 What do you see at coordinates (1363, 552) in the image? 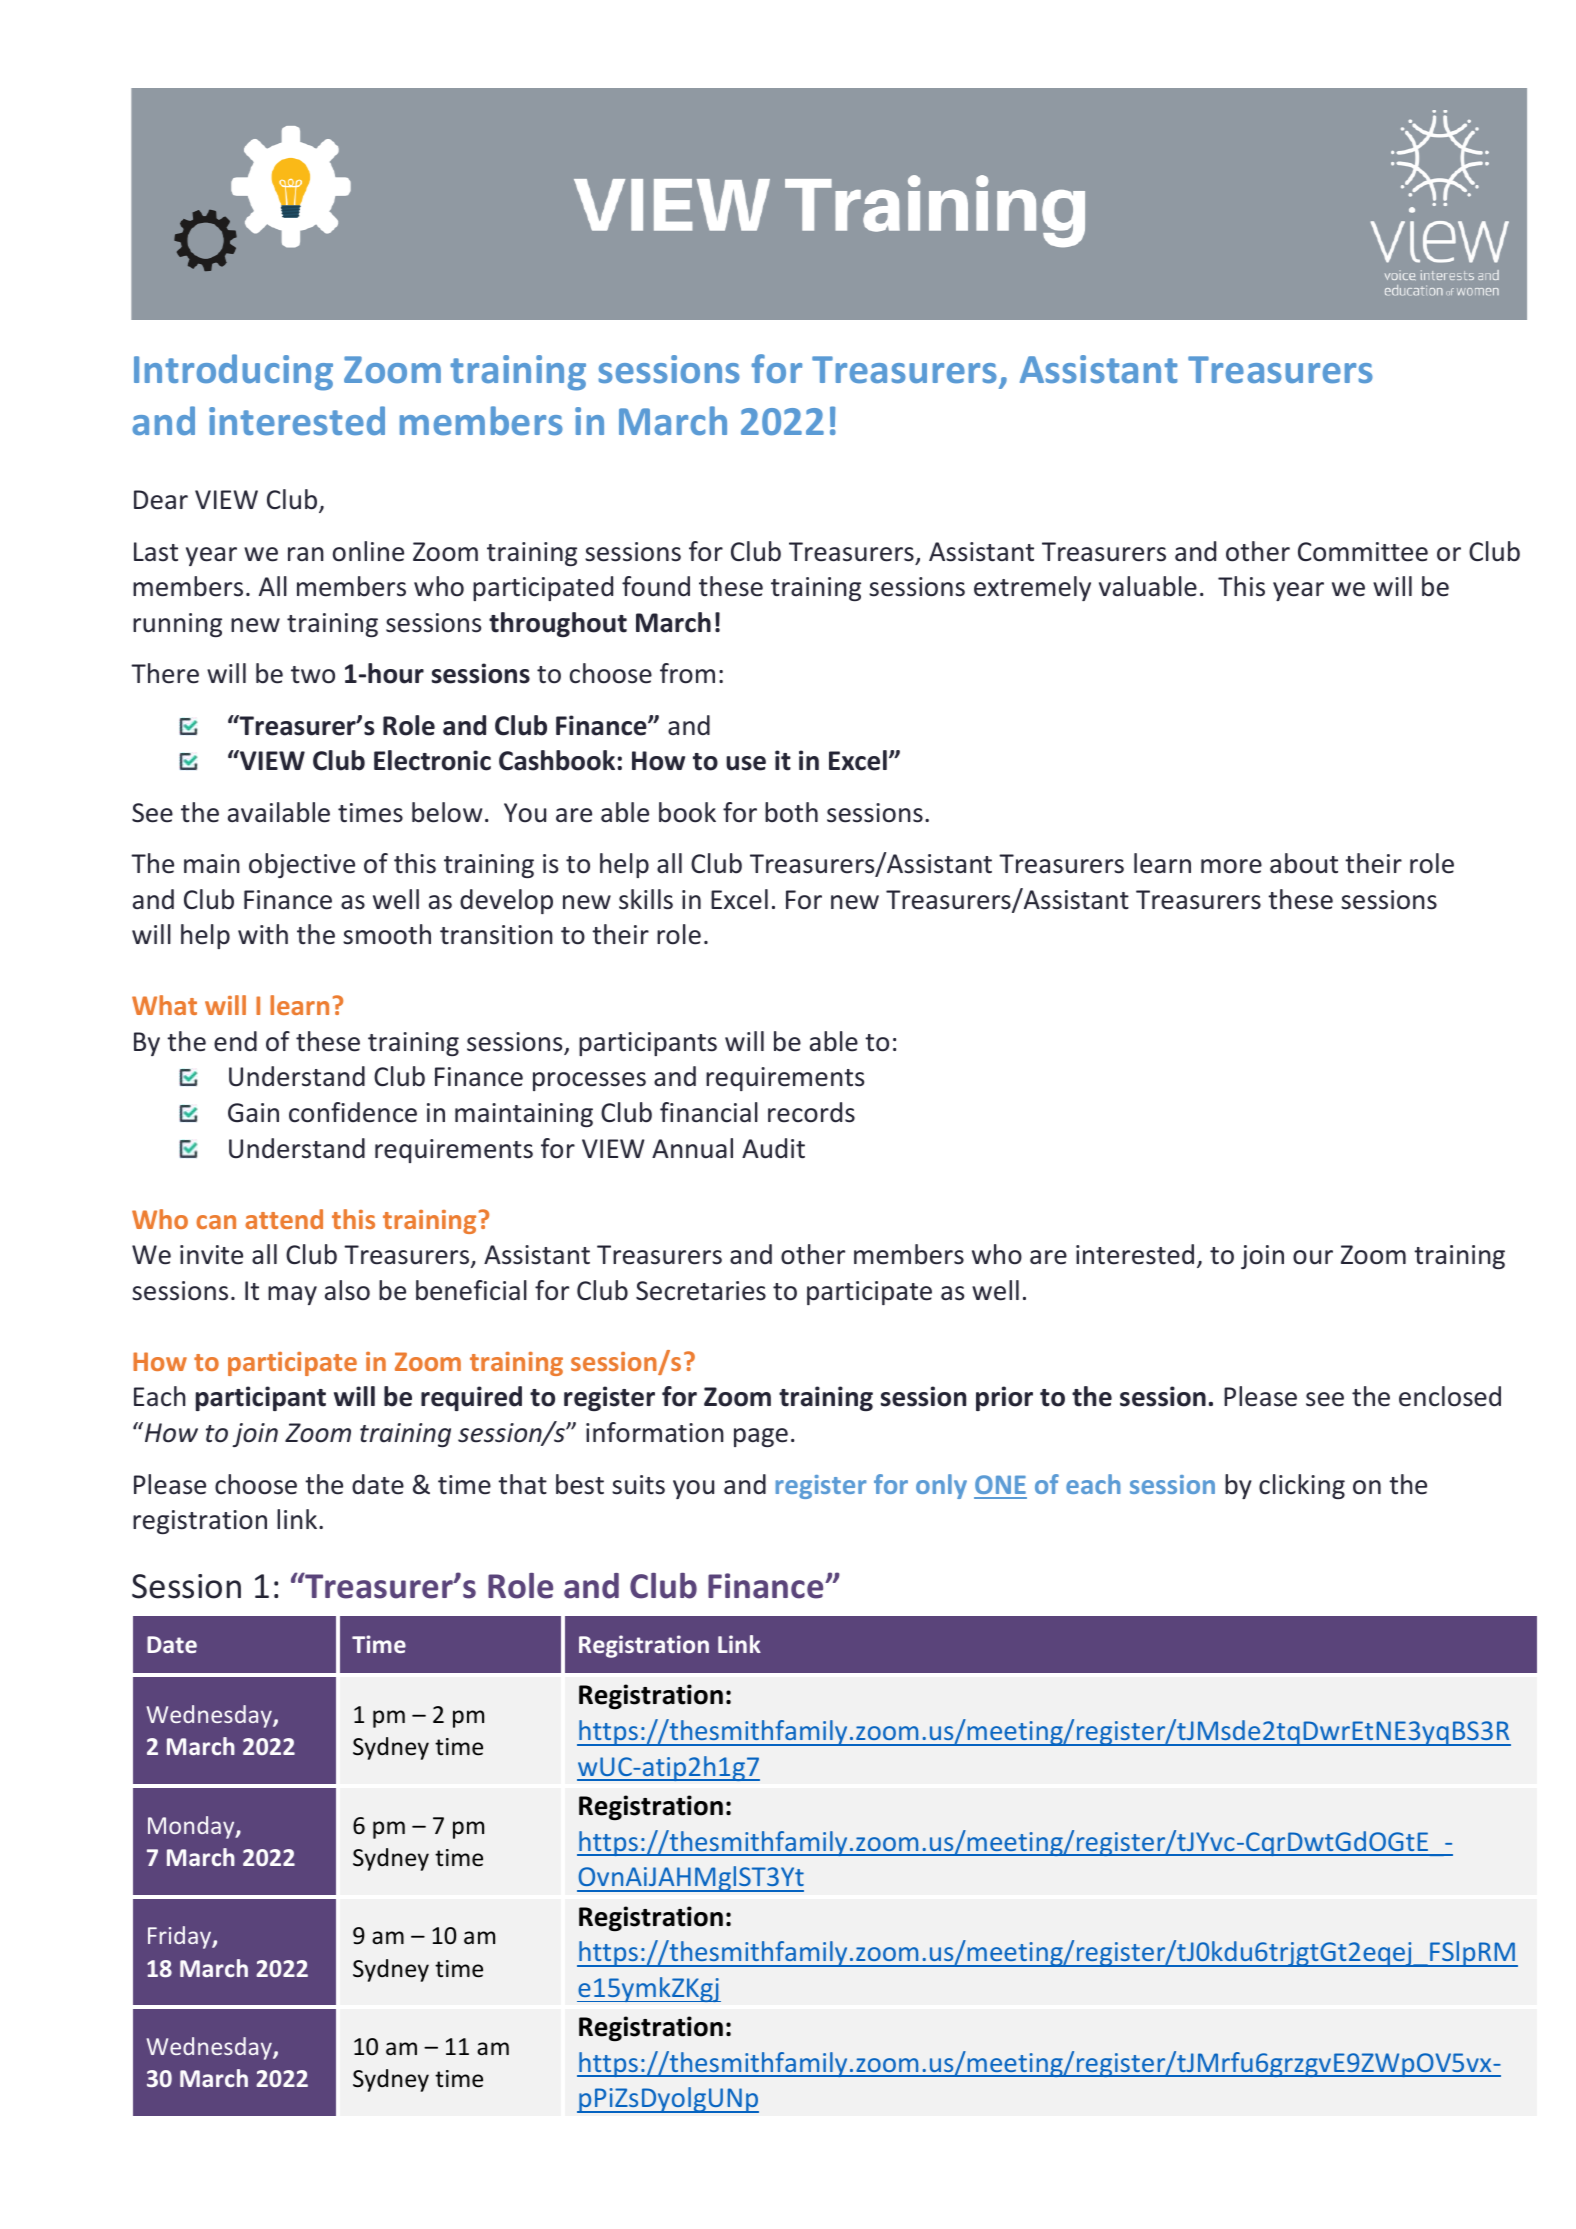
I see `Committee` at bounding box center [1363, 552].
